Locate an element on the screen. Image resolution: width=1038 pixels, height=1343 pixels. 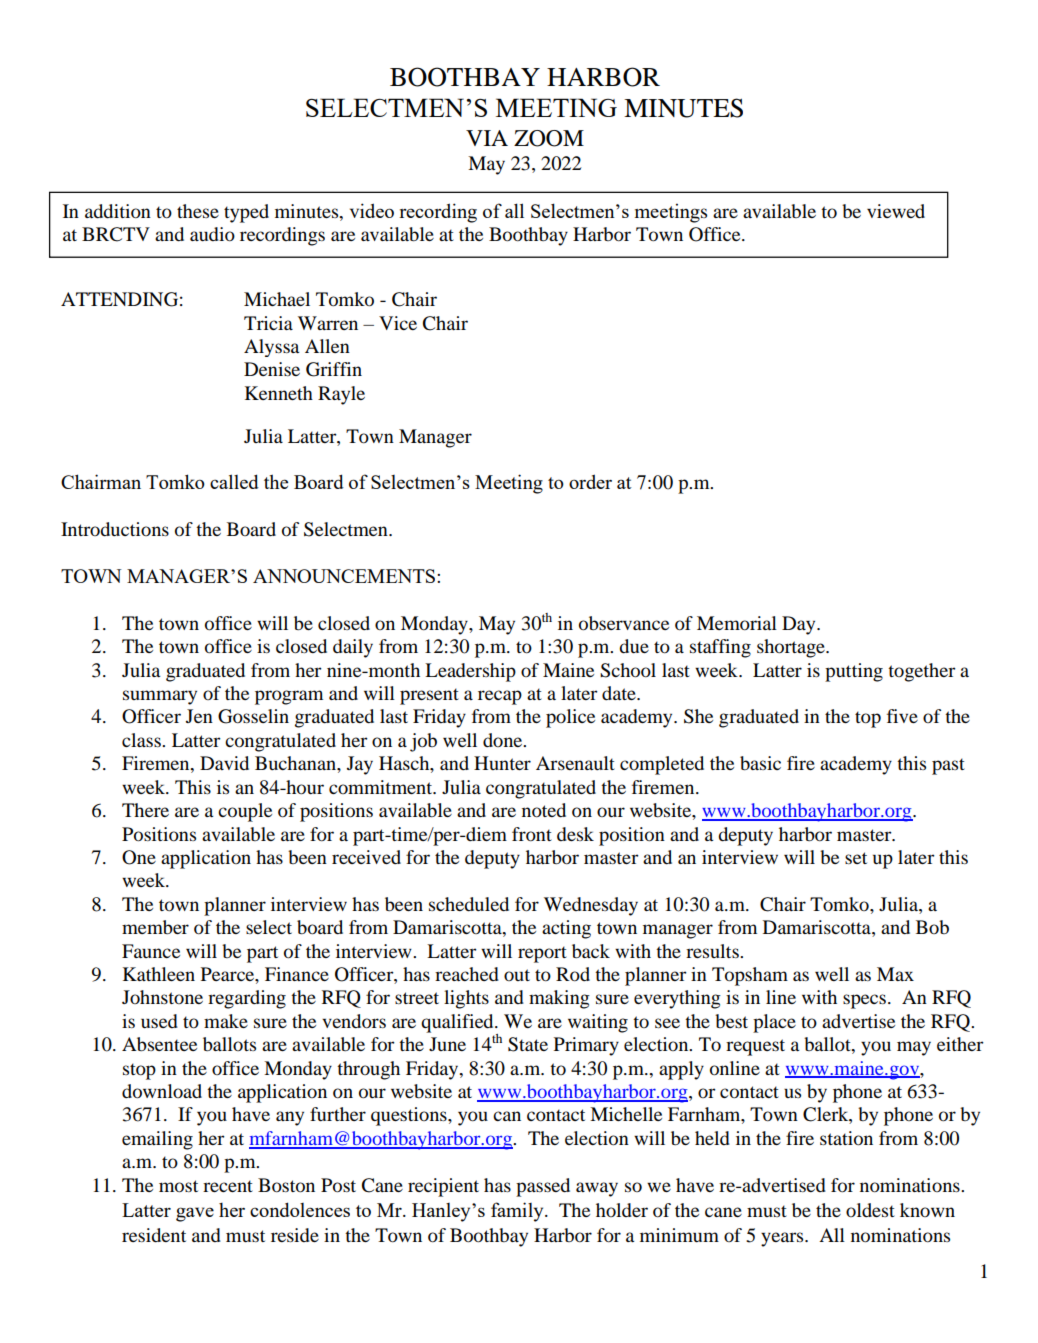
Memorial is located at coordinates (737, 623).
